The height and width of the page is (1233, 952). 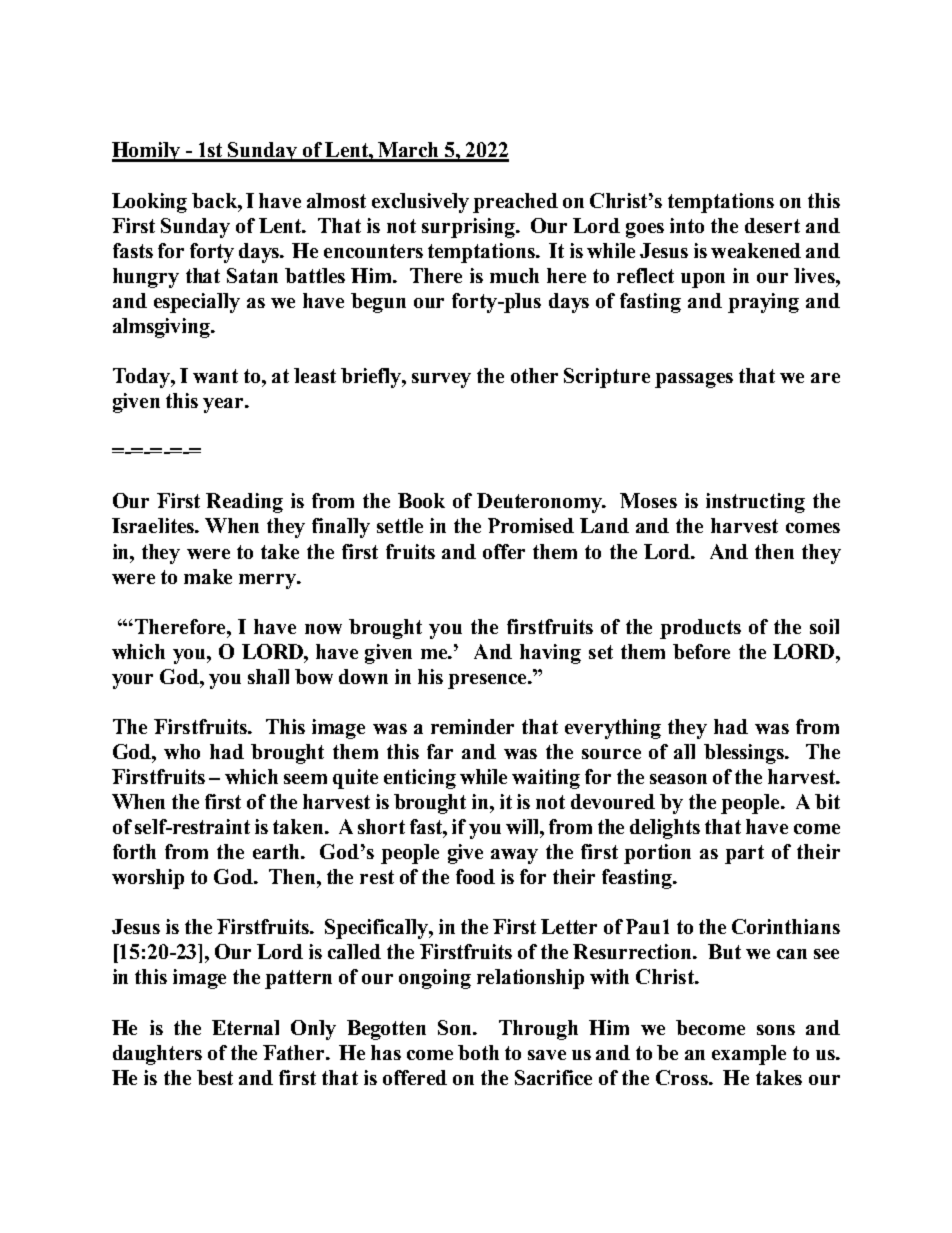 What do you see at coordinates (244, 503) in the page?
I see `Reading` at bounding box center [244, 503].
